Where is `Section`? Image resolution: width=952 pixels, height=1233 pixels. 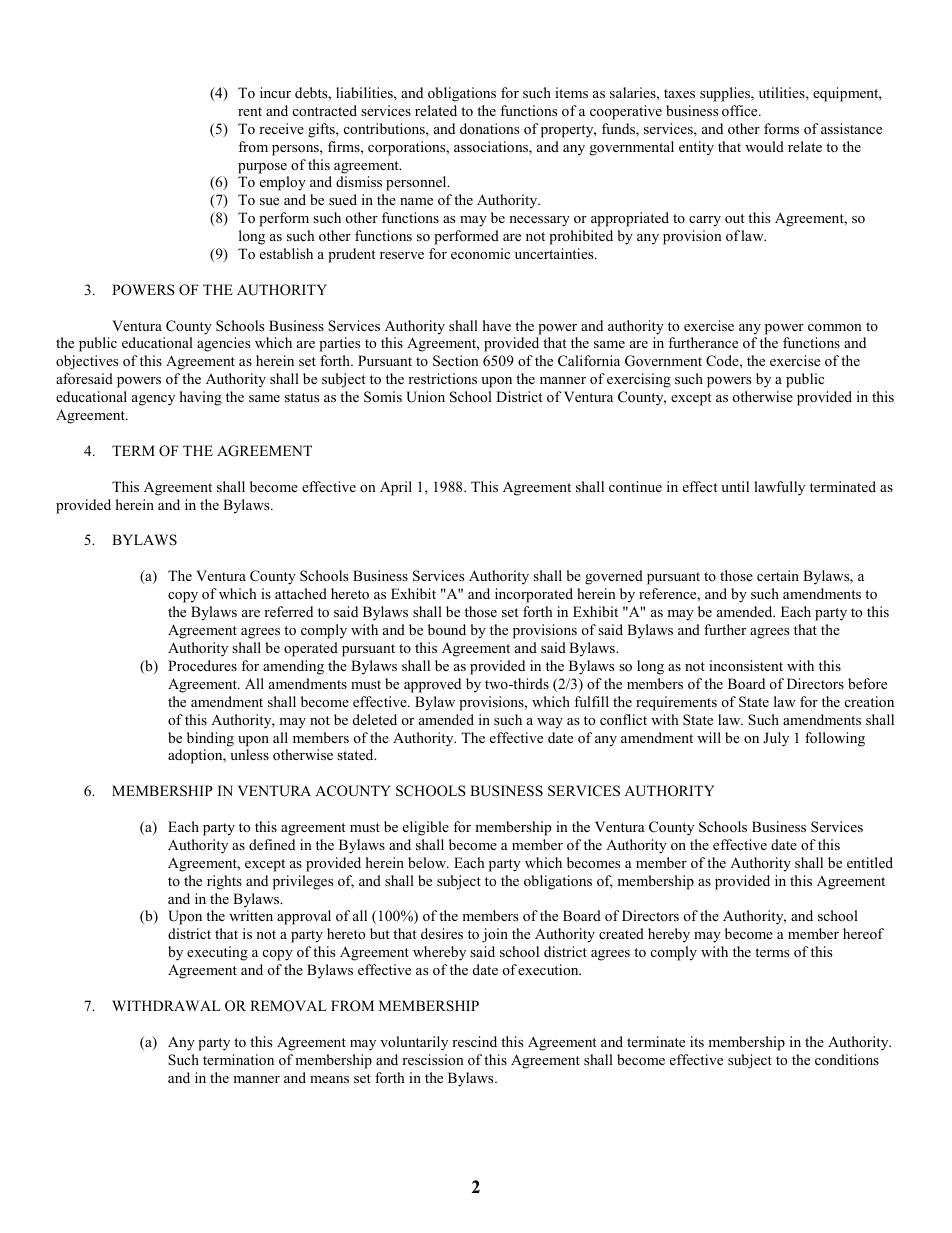 Section is located at coordinates (456, 361).
